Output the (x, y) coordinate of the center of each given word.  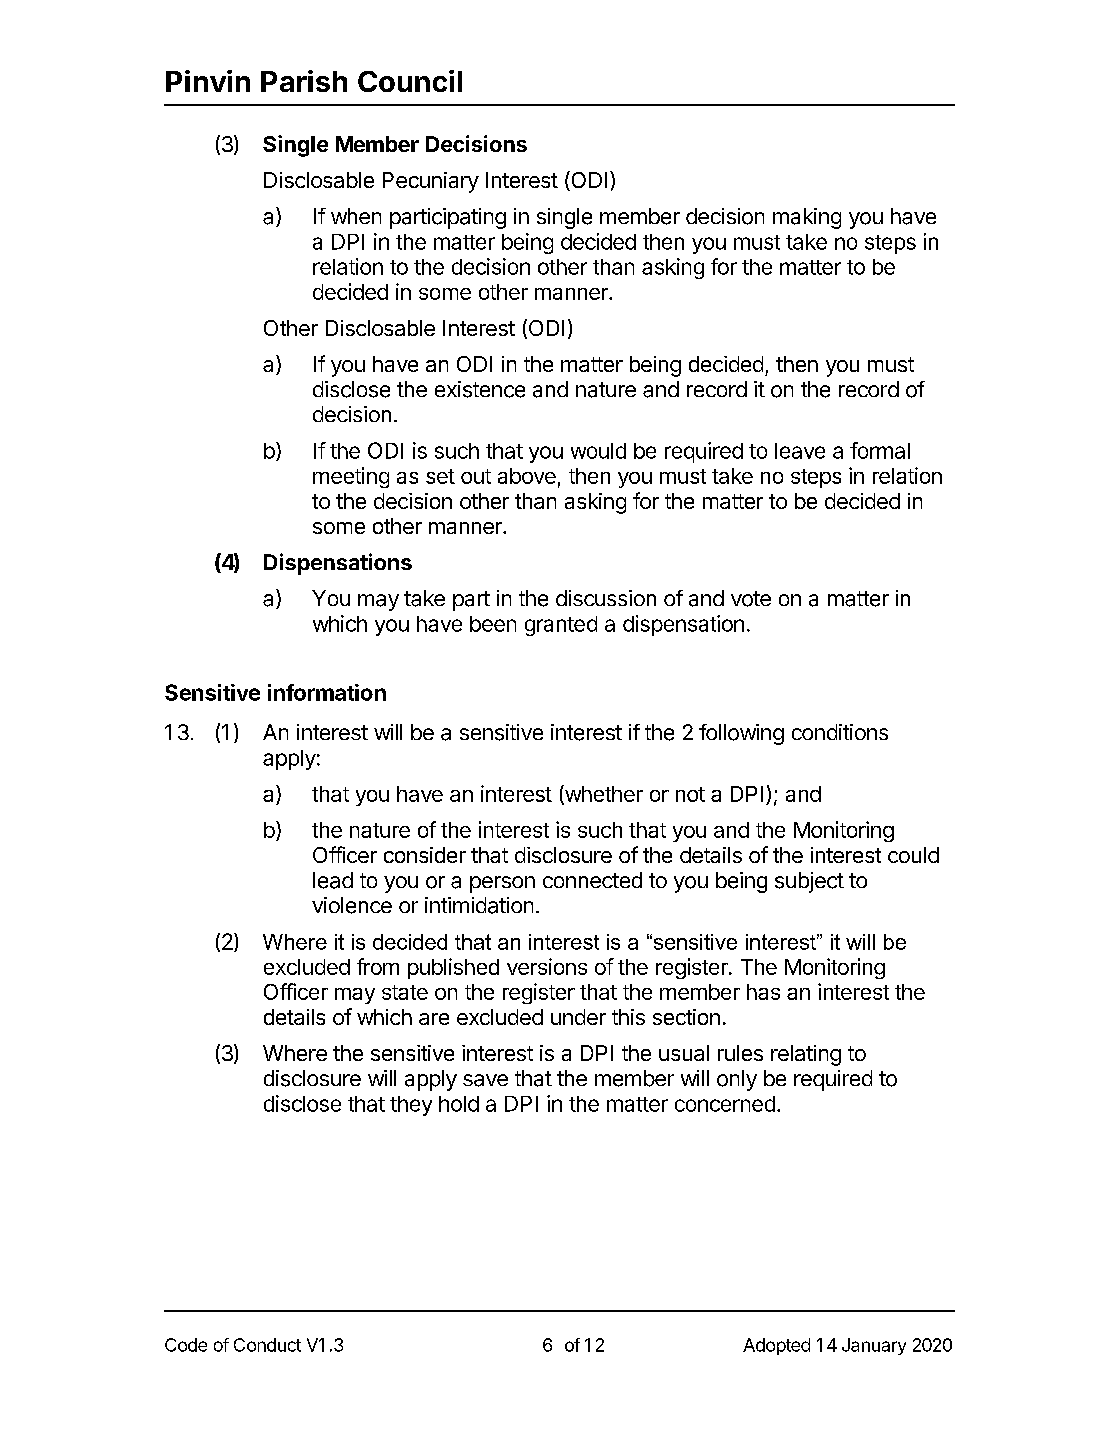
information (327, 692)
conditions (840, 732)
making (807, 218)
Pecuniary (431, 182)
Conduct (267, 1345)
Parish (304, 81)
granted (561, 626)
